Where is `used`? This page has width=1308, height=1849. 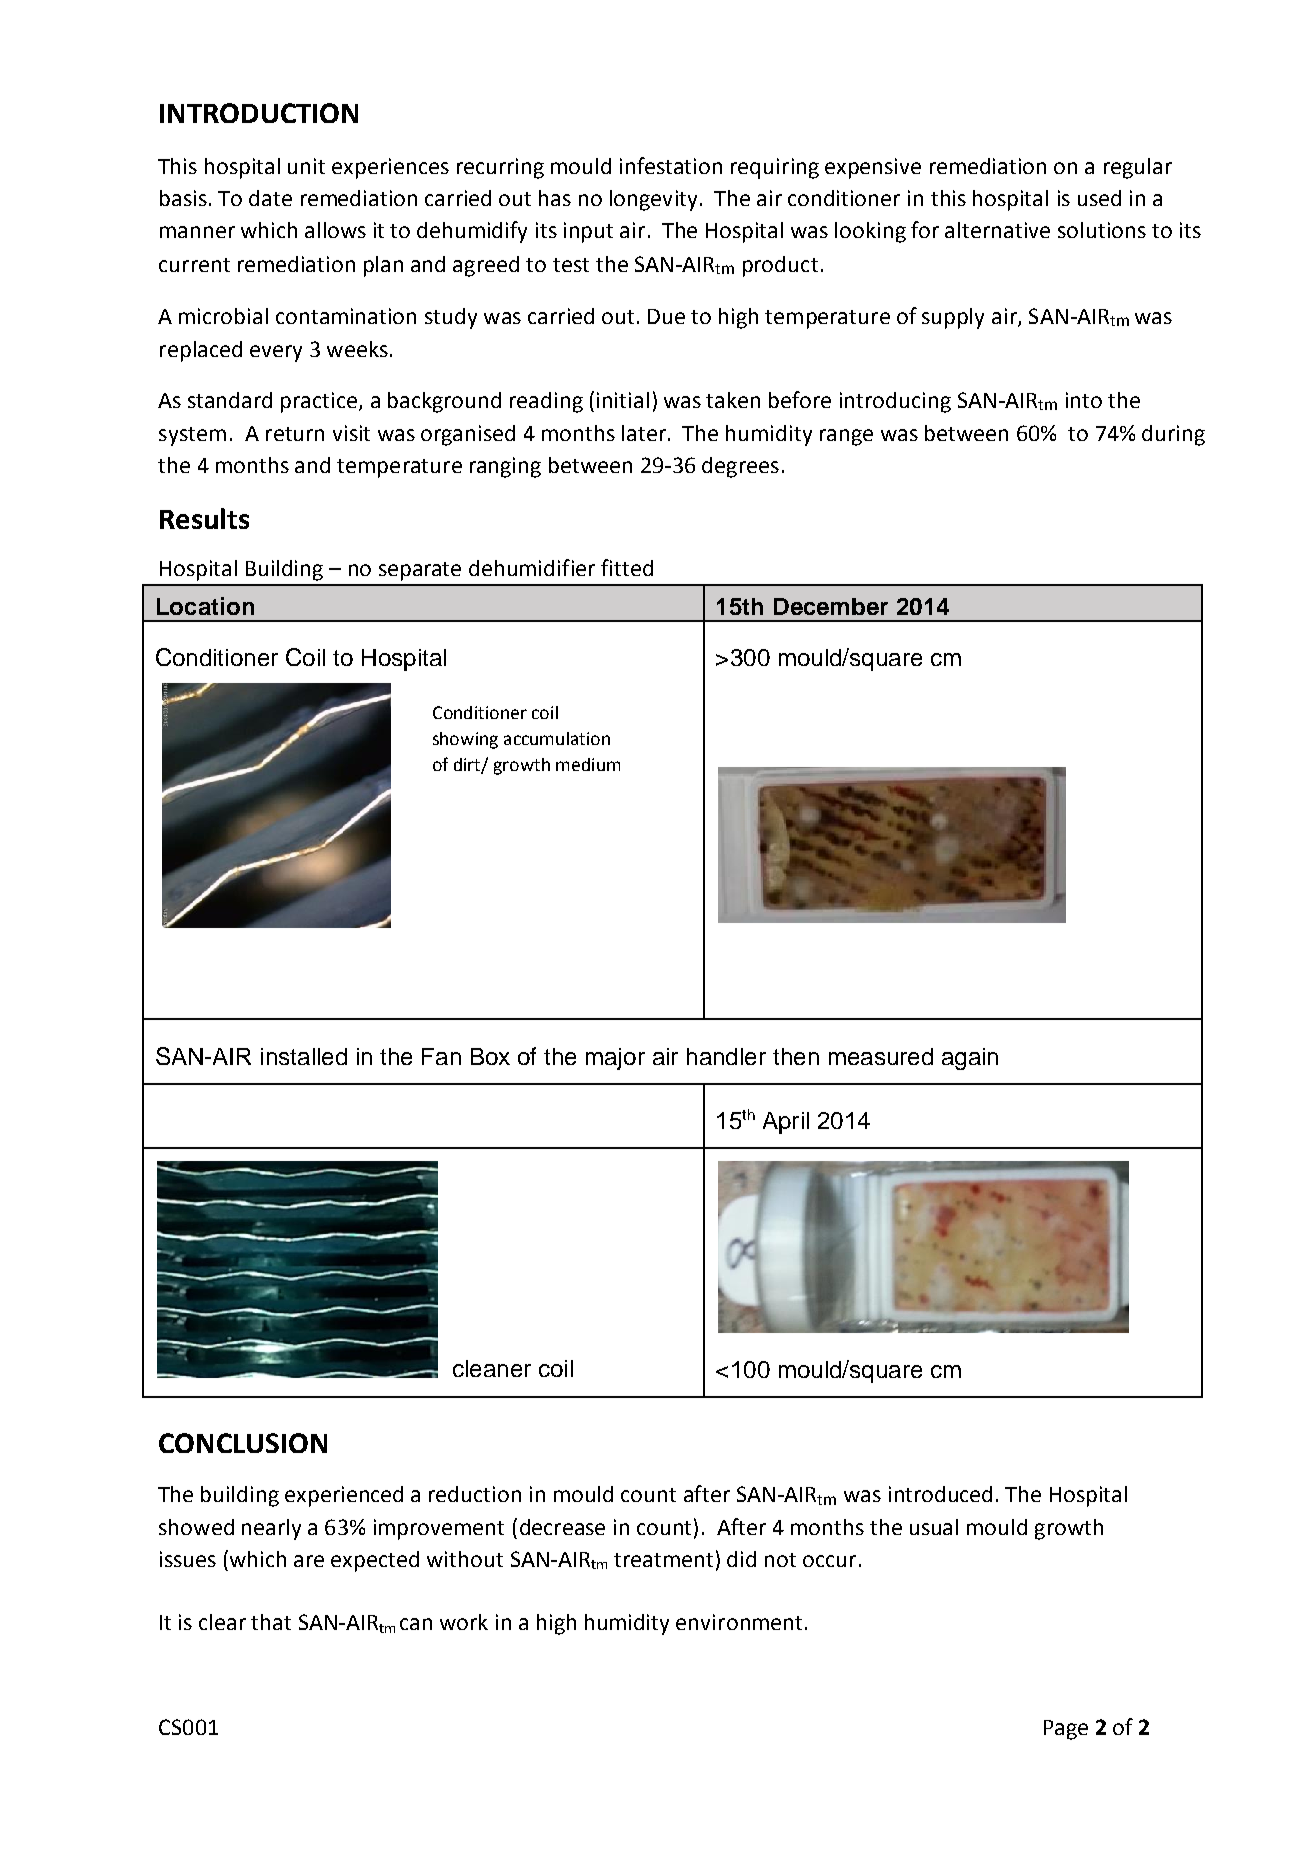
used is located at coordinates (1099, 198).
